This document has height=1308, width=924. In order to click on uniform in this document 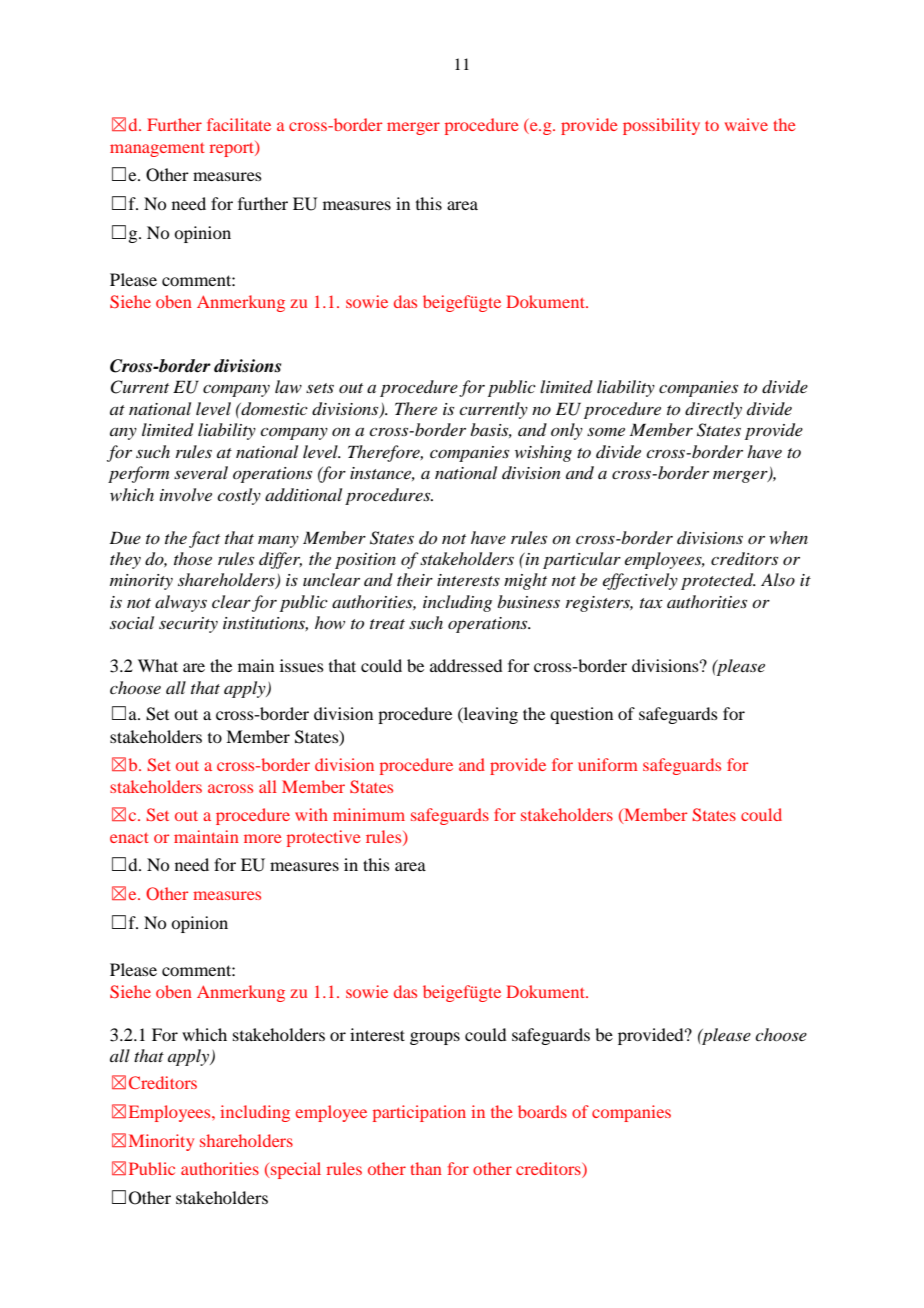, I will do `click(608, 764)`.
